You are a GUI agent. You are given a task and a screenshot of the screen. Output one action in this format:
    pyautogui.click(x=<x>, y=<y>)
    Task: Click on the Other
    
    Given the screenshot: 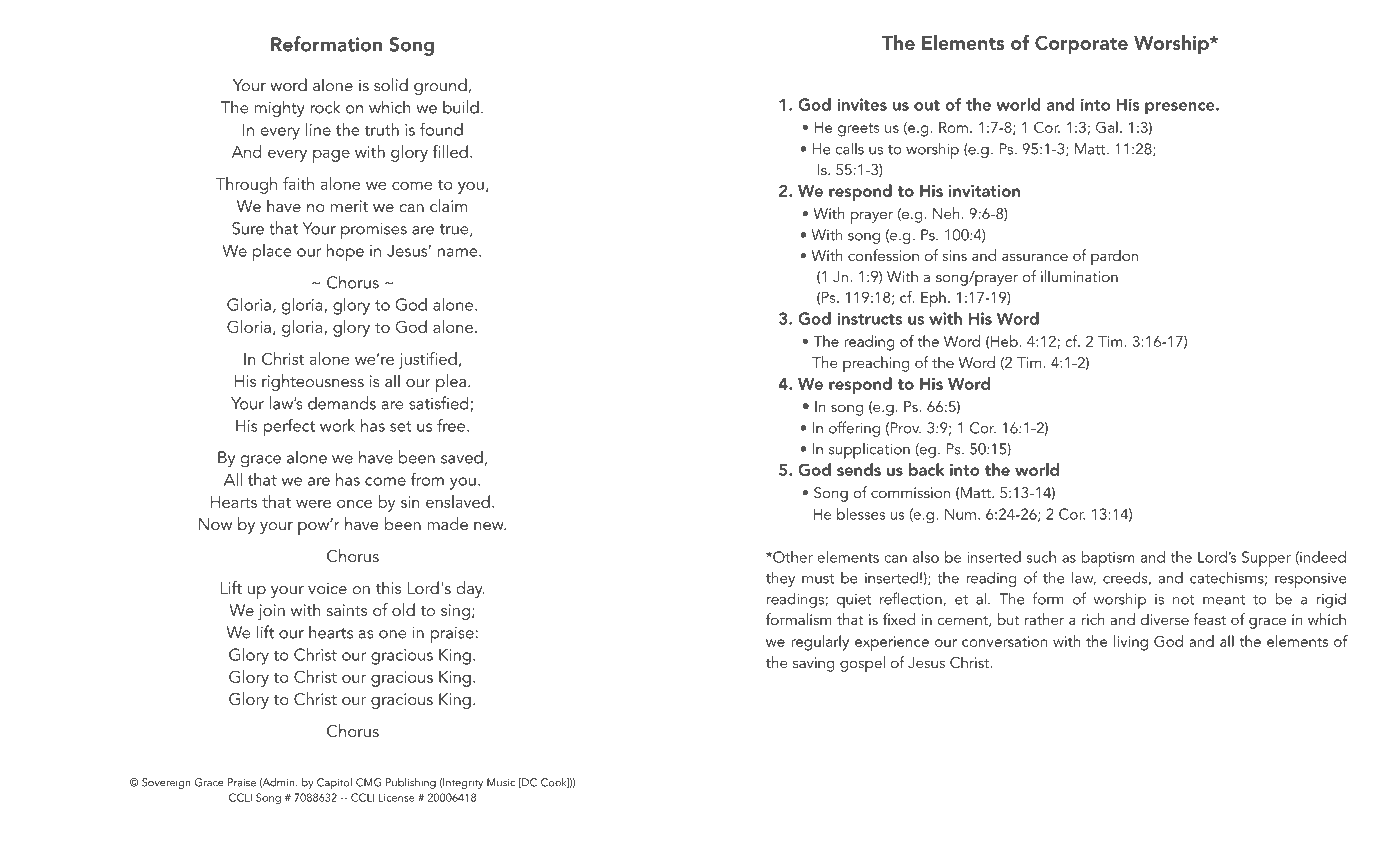 What is the action you would take?
    pyautogui.click(x=792, y=557)
